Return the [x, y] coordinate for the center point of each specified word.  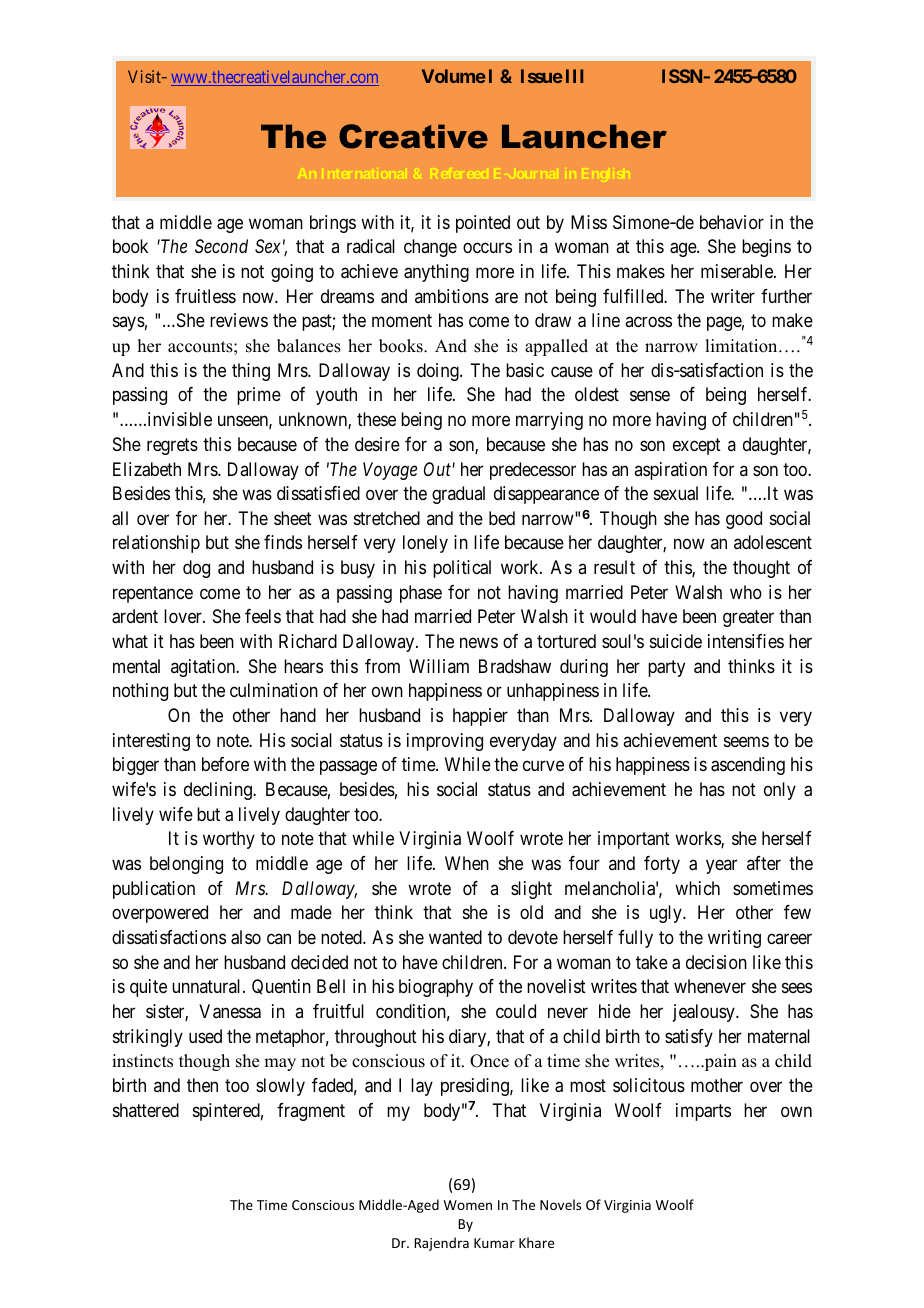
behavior [732, 222]
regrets [172, 446]
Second [221, 246]
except [697, 446]
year [721, 866]
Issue [542, 76]
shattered [146, 1110]
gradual [458, 495]
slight [531, 890]
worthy [229, 840]
